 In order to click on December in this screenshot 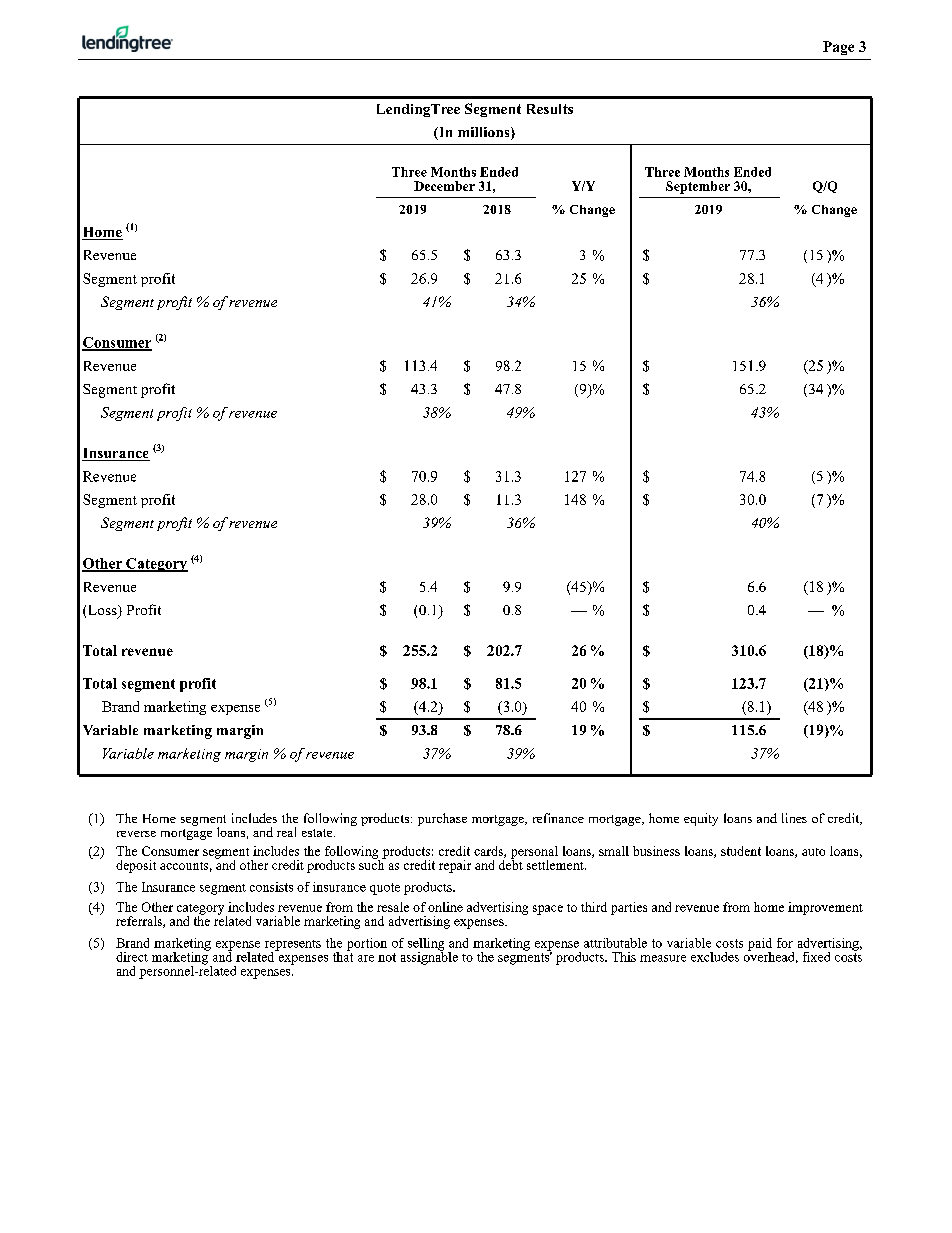, I will do `click(444, 186)`.
